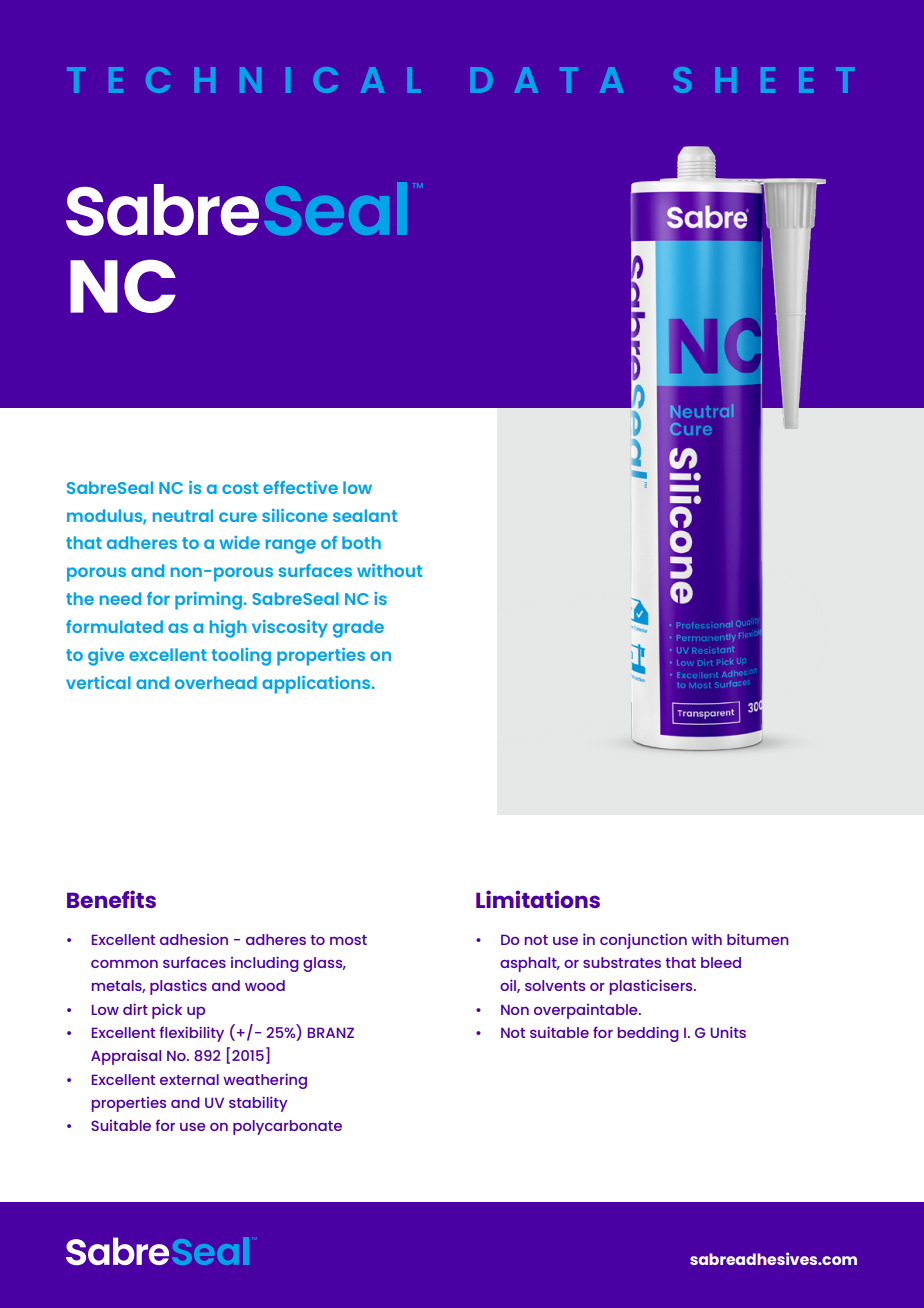  What do you see at coordinates (183, 515) in the image?
I see `neutral` at bounding box center [183, 515].
